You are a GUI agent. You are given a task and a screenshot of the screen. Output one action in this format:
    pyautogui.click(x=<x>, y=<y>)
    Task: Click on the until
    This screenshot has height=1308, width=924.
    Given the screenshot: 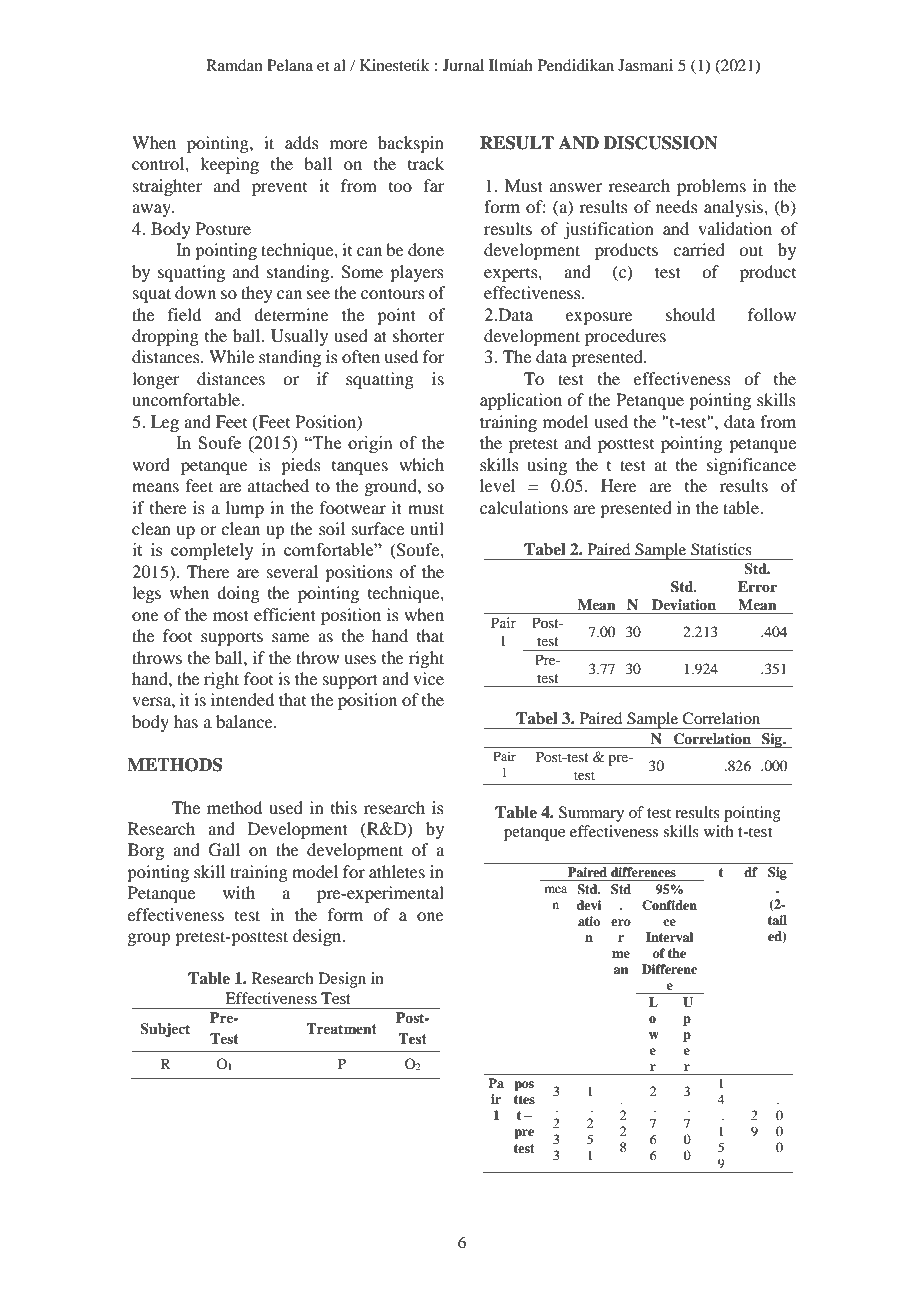 What is the action you would take?
    pyautogui.click(x=427, y=528)
